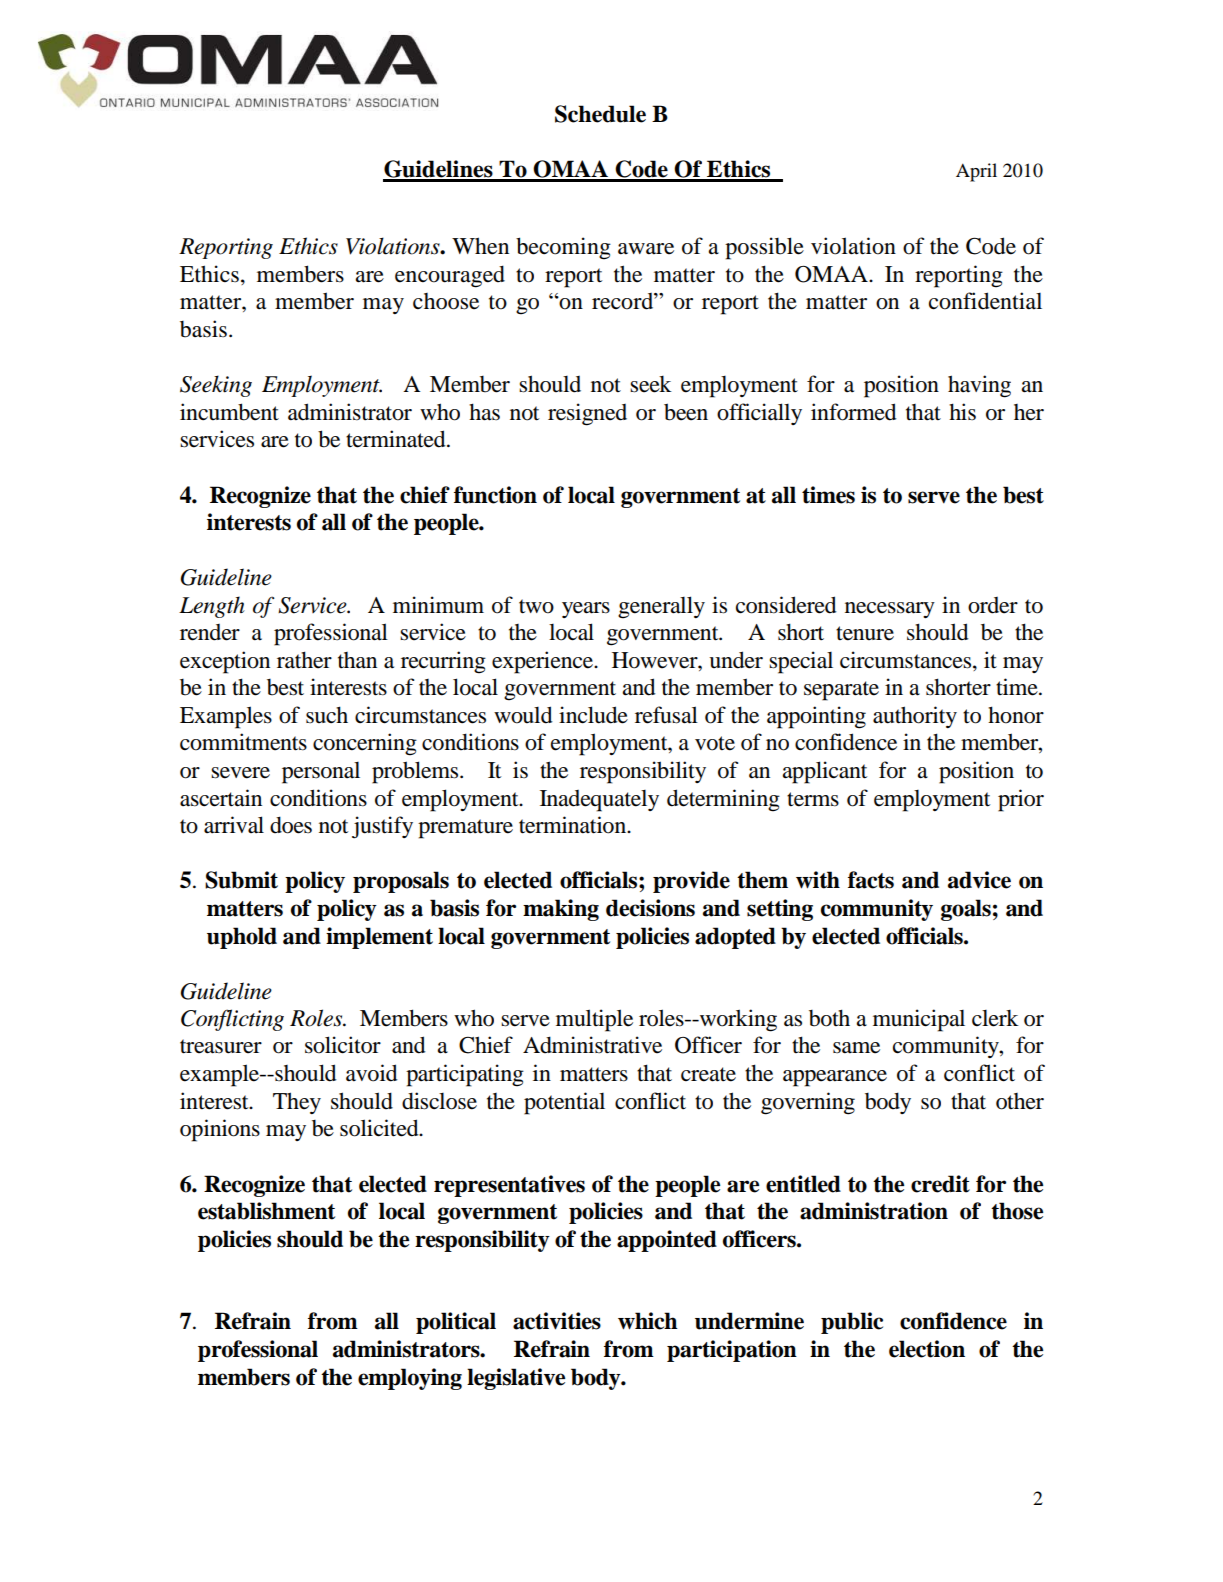 This page has height=1582, width=1223. I want to click on decisions, so click(650, 908).
